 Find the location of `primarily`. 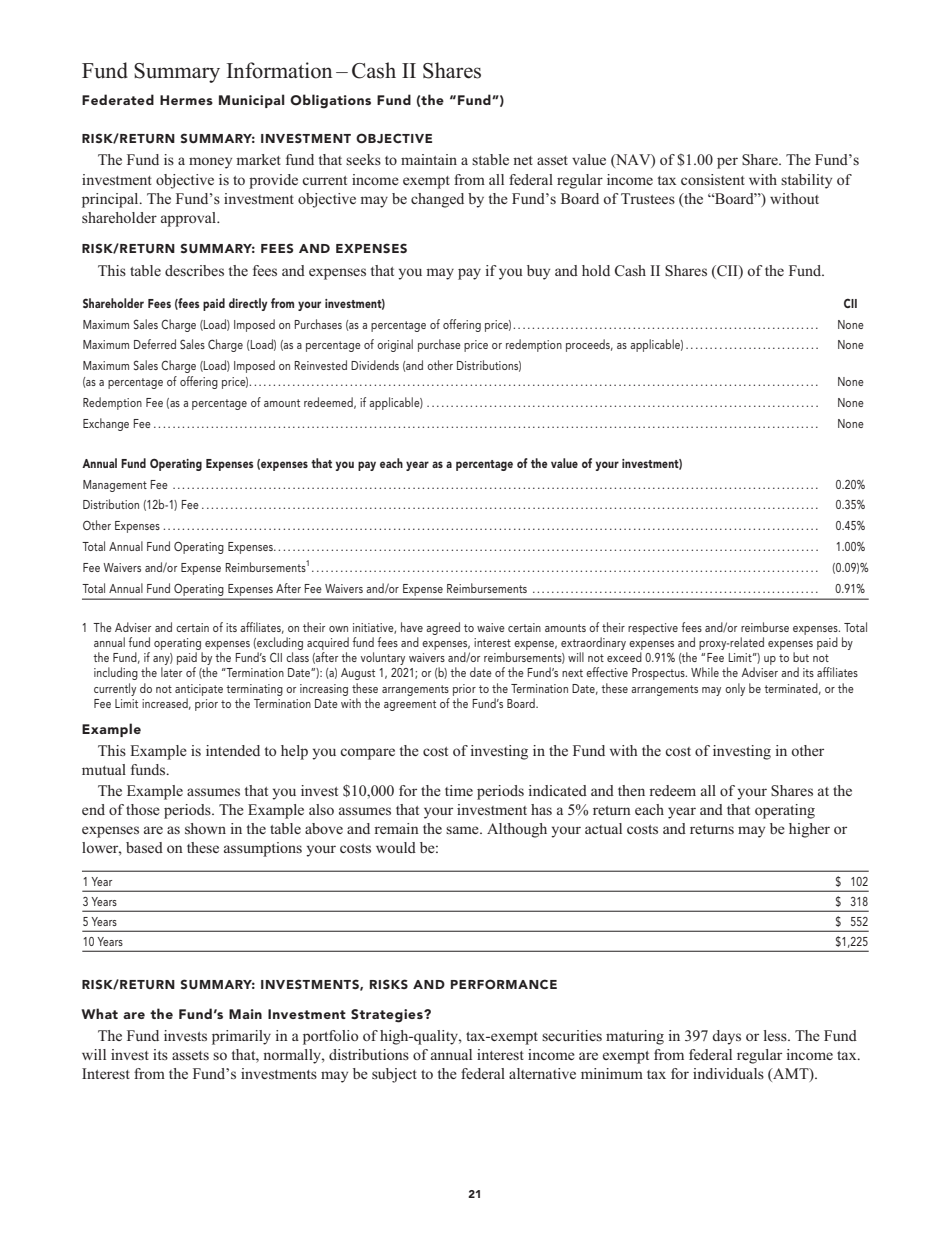

primarily is located at coordinates (241, 1037).
